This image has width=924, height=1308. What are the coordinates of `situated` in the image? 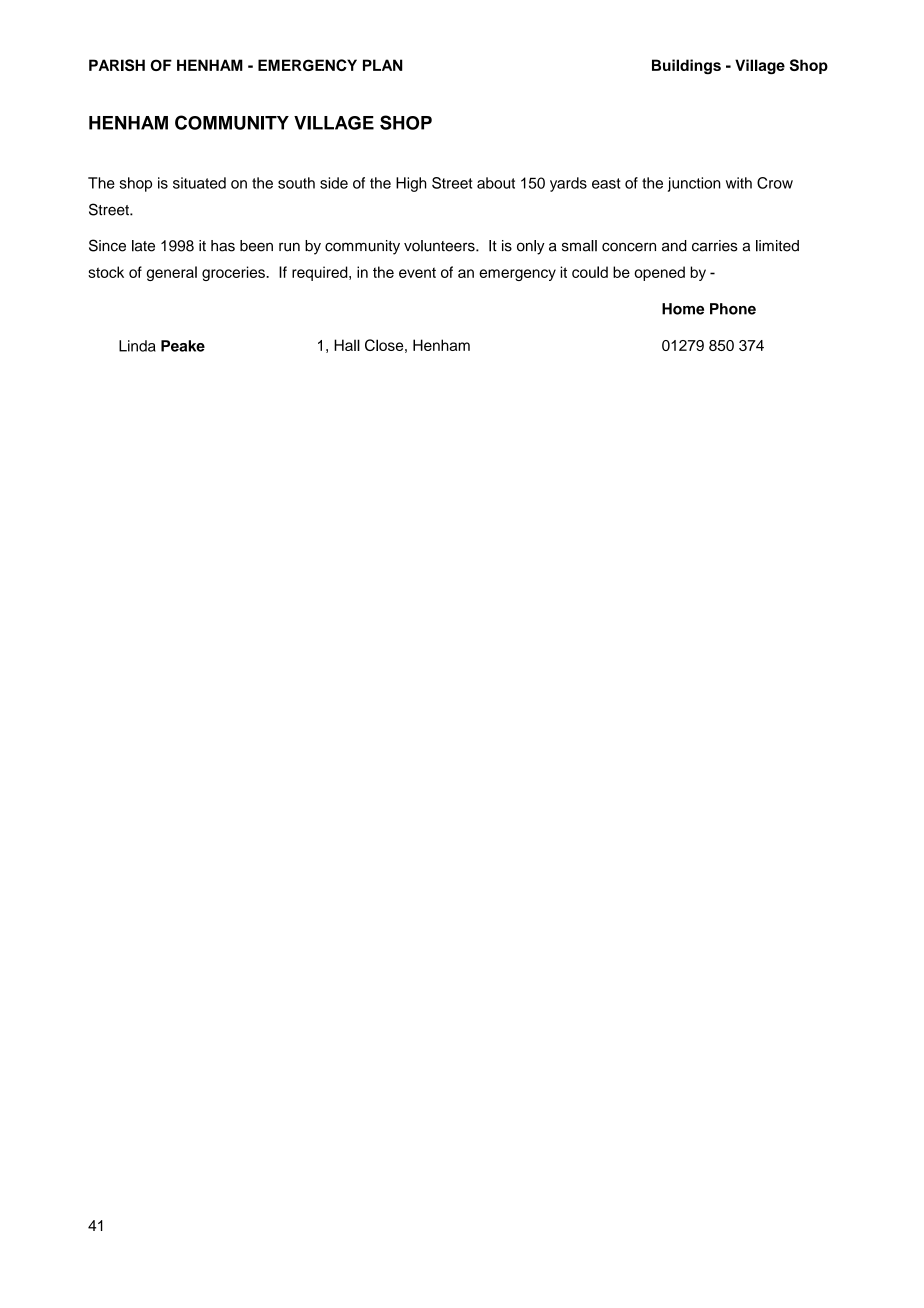 It's located at (199, 183).
